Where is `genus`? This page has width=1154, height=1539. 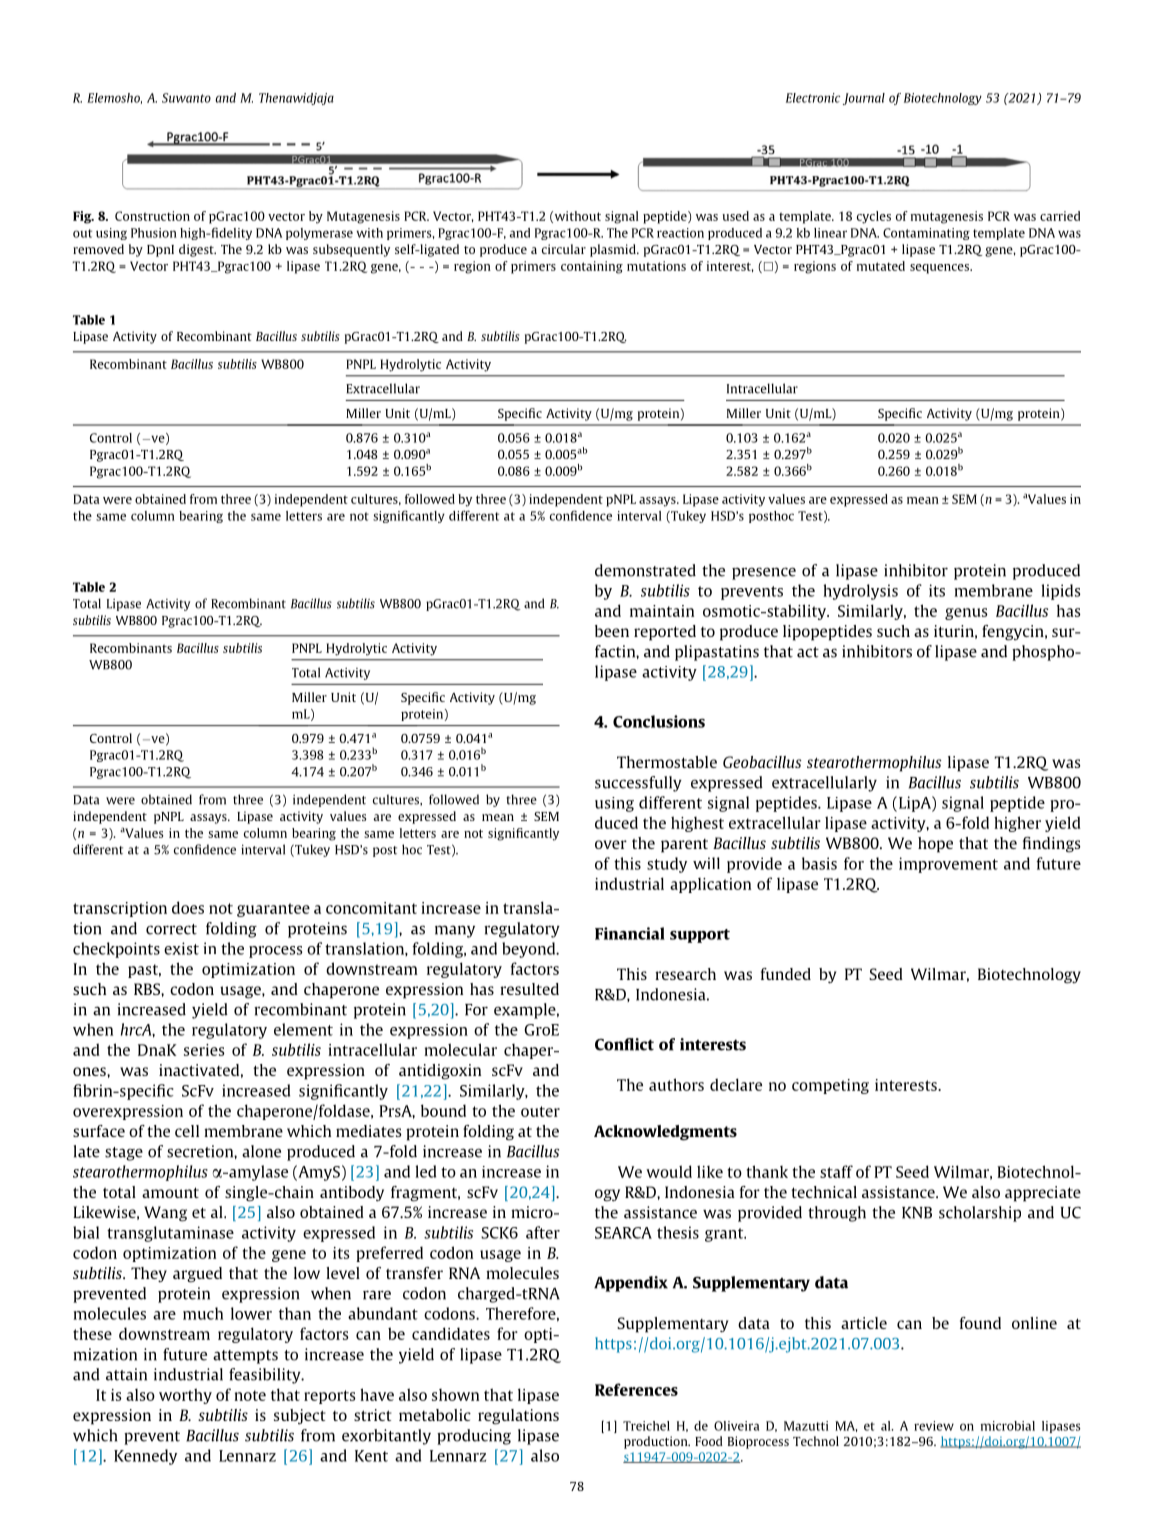
genus is located at coordinates (966, 614).
